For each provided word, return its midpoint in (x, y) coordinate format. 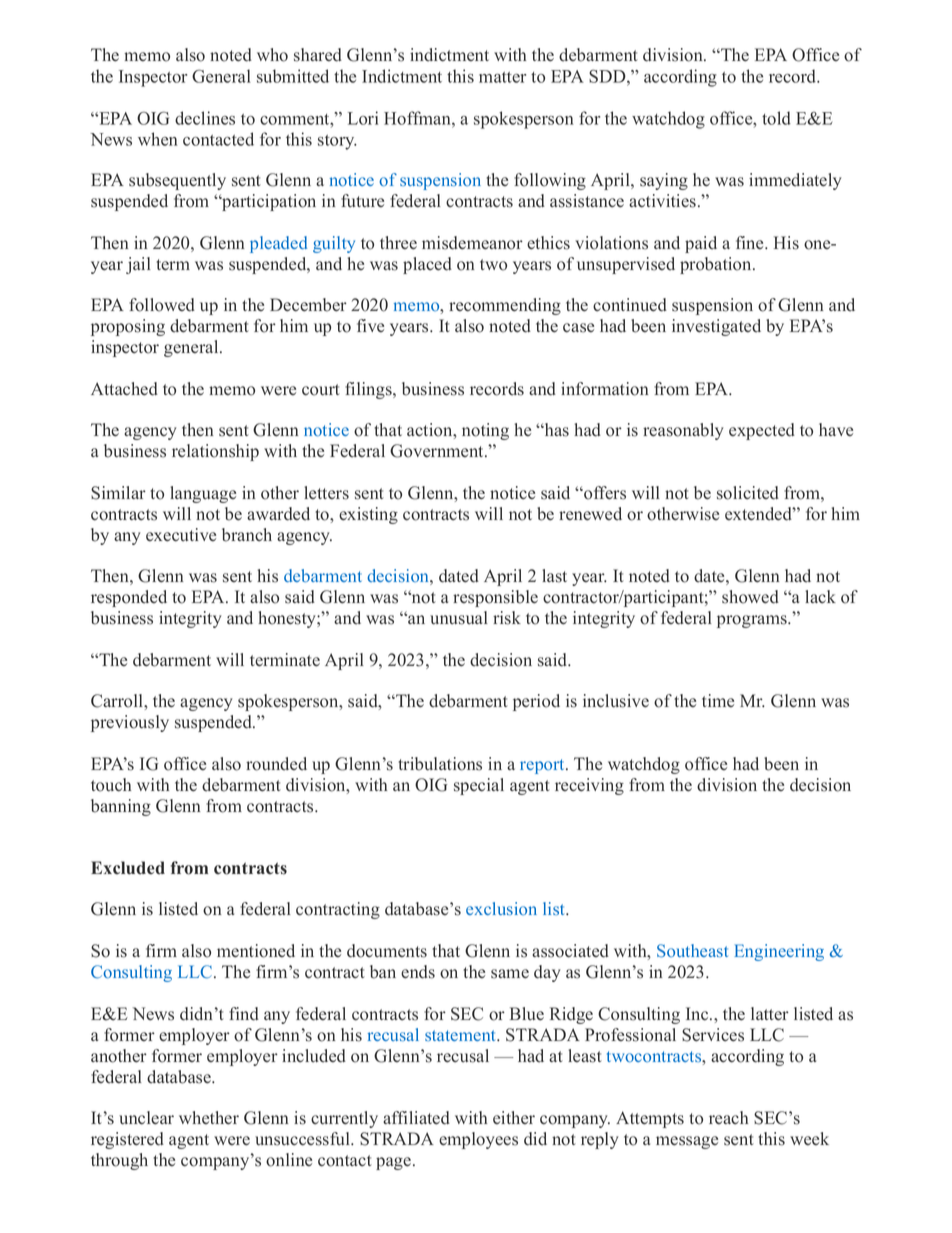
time (718, 701)
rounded (276, 764)
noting (485, 431)
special (479, 786)
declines (205, 118)
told (776, 118)
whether (209, 1118)
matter (502, 77)
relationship (215, 452)
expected (762, 431)
